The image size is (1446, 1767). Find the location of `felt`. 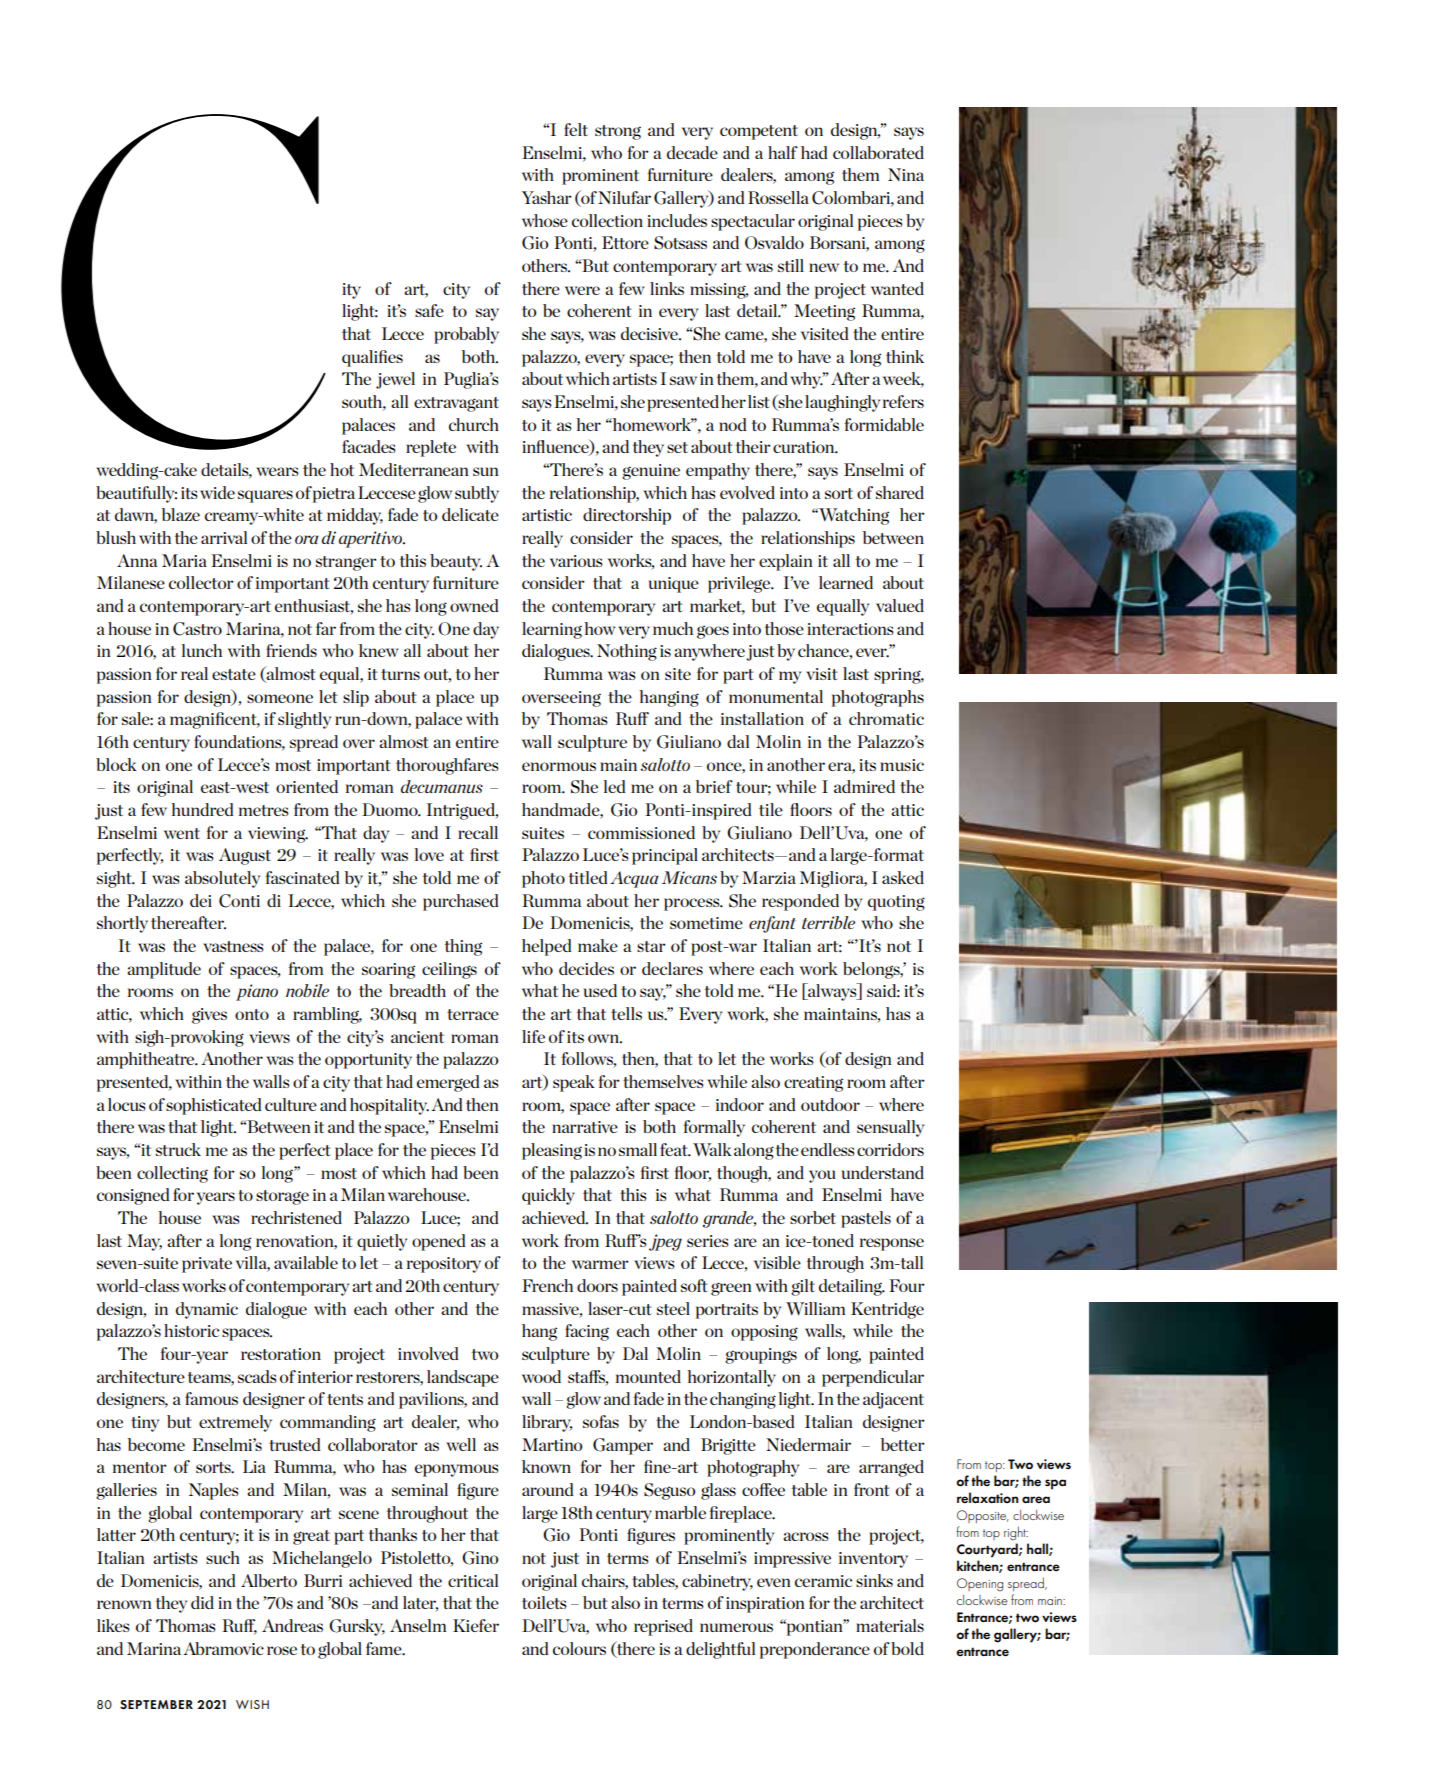

felt is located at coordinates (576, 129).
